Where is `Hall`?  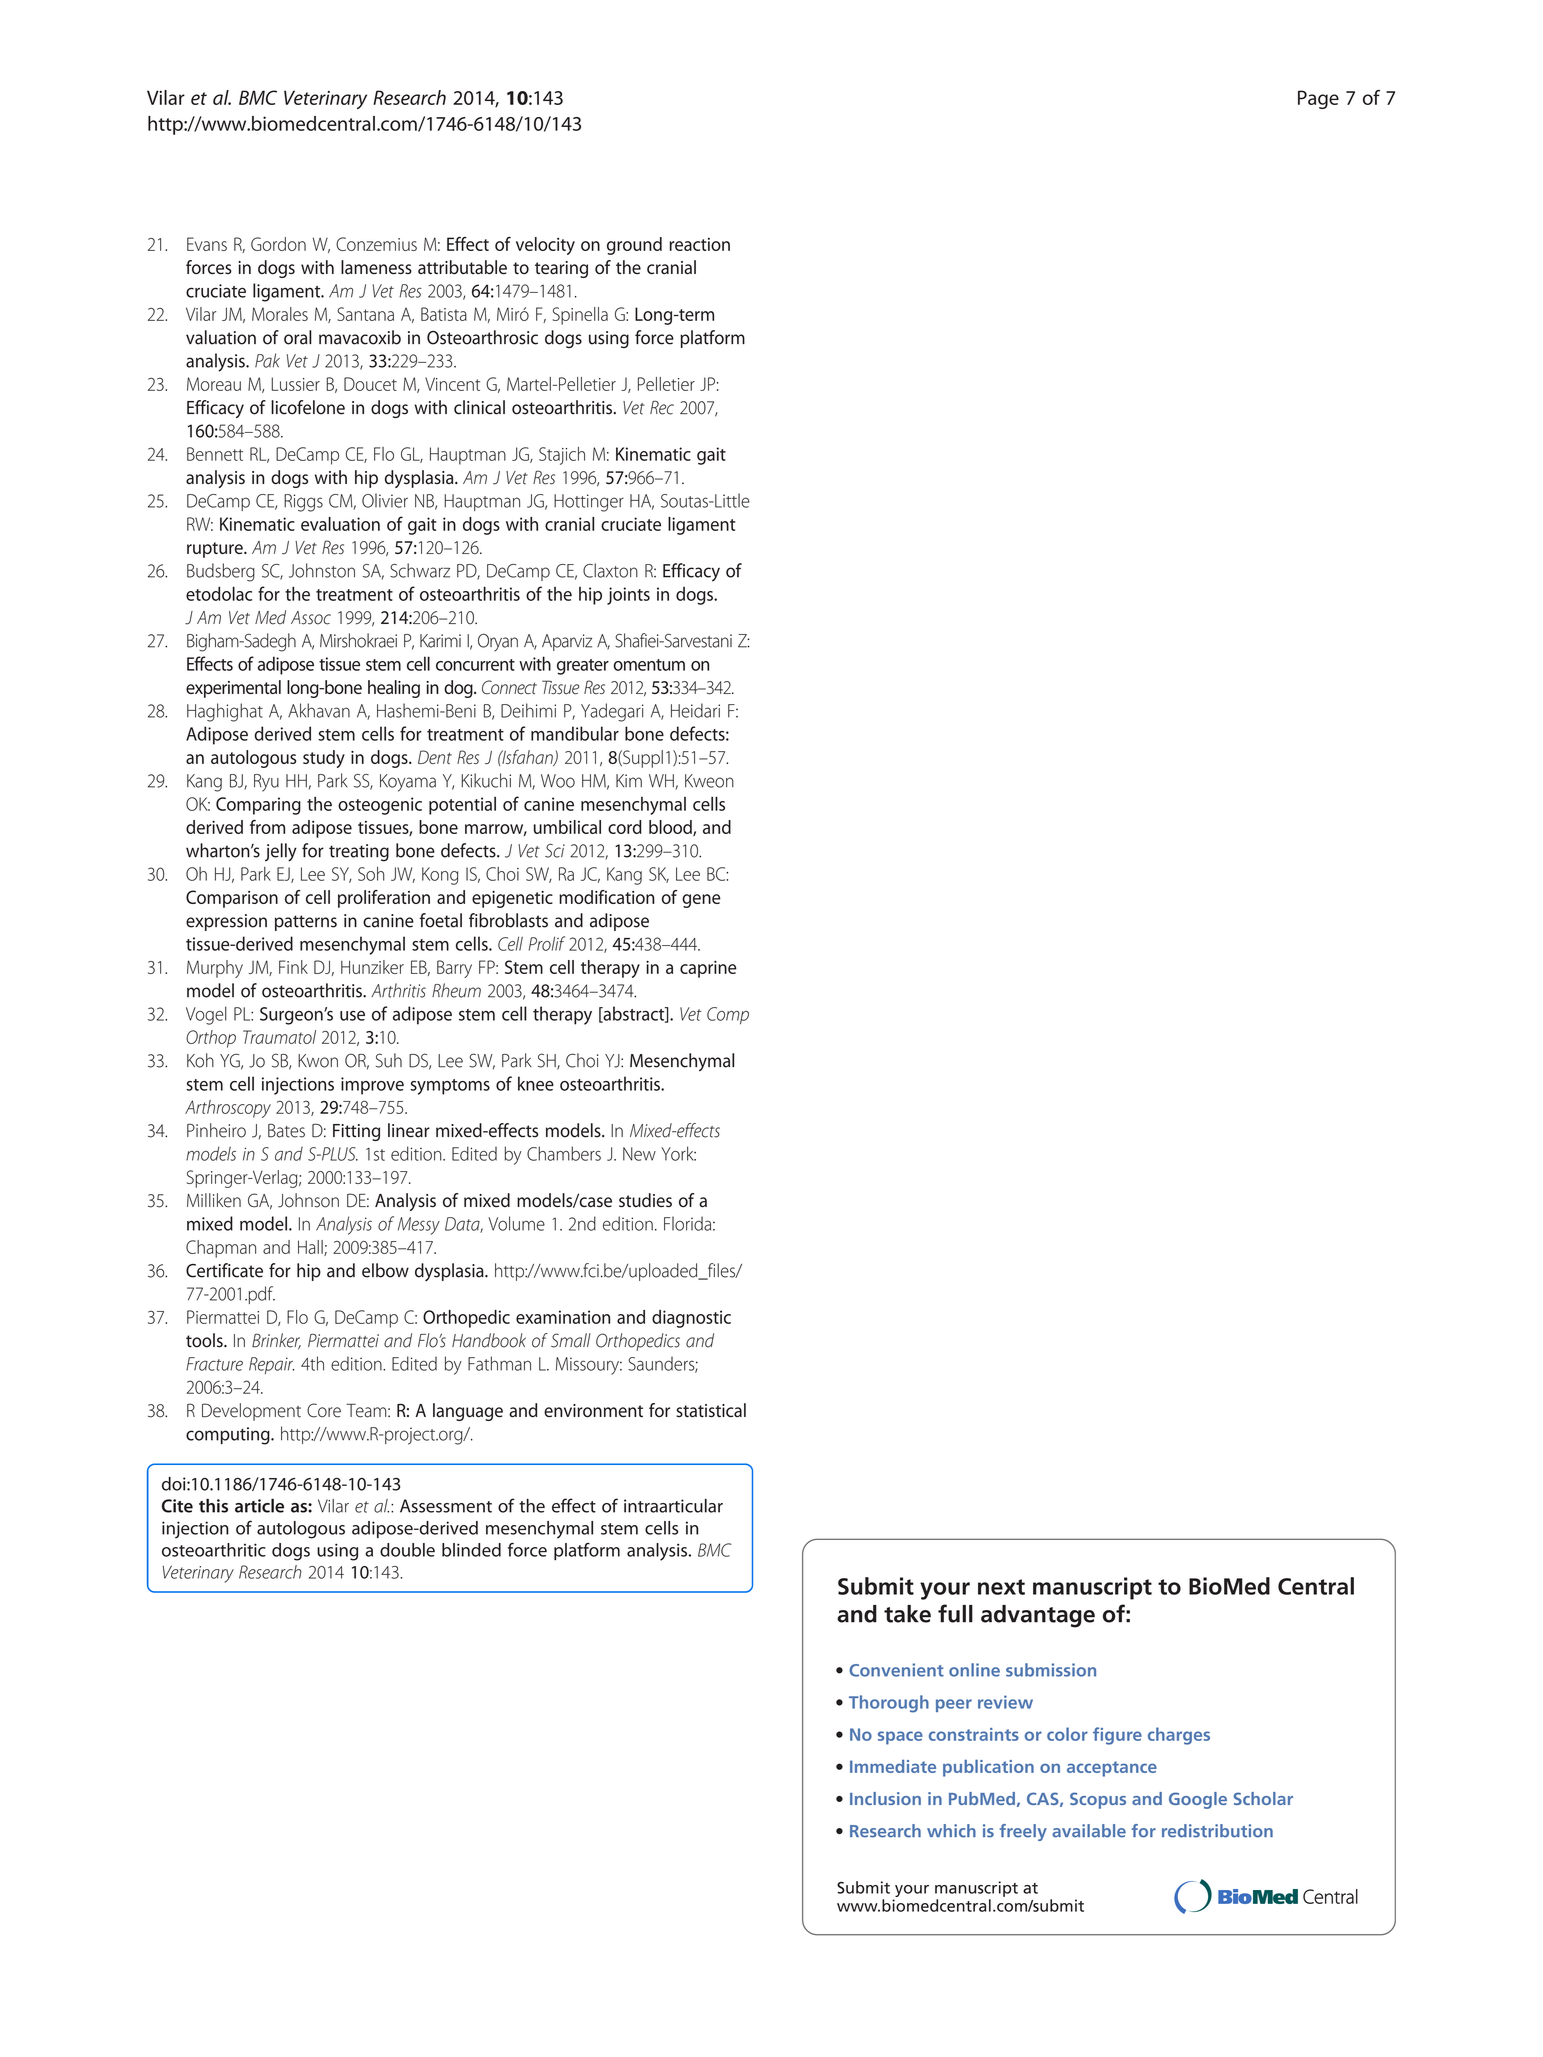 Hall is located at coordinates (311, 1248).
